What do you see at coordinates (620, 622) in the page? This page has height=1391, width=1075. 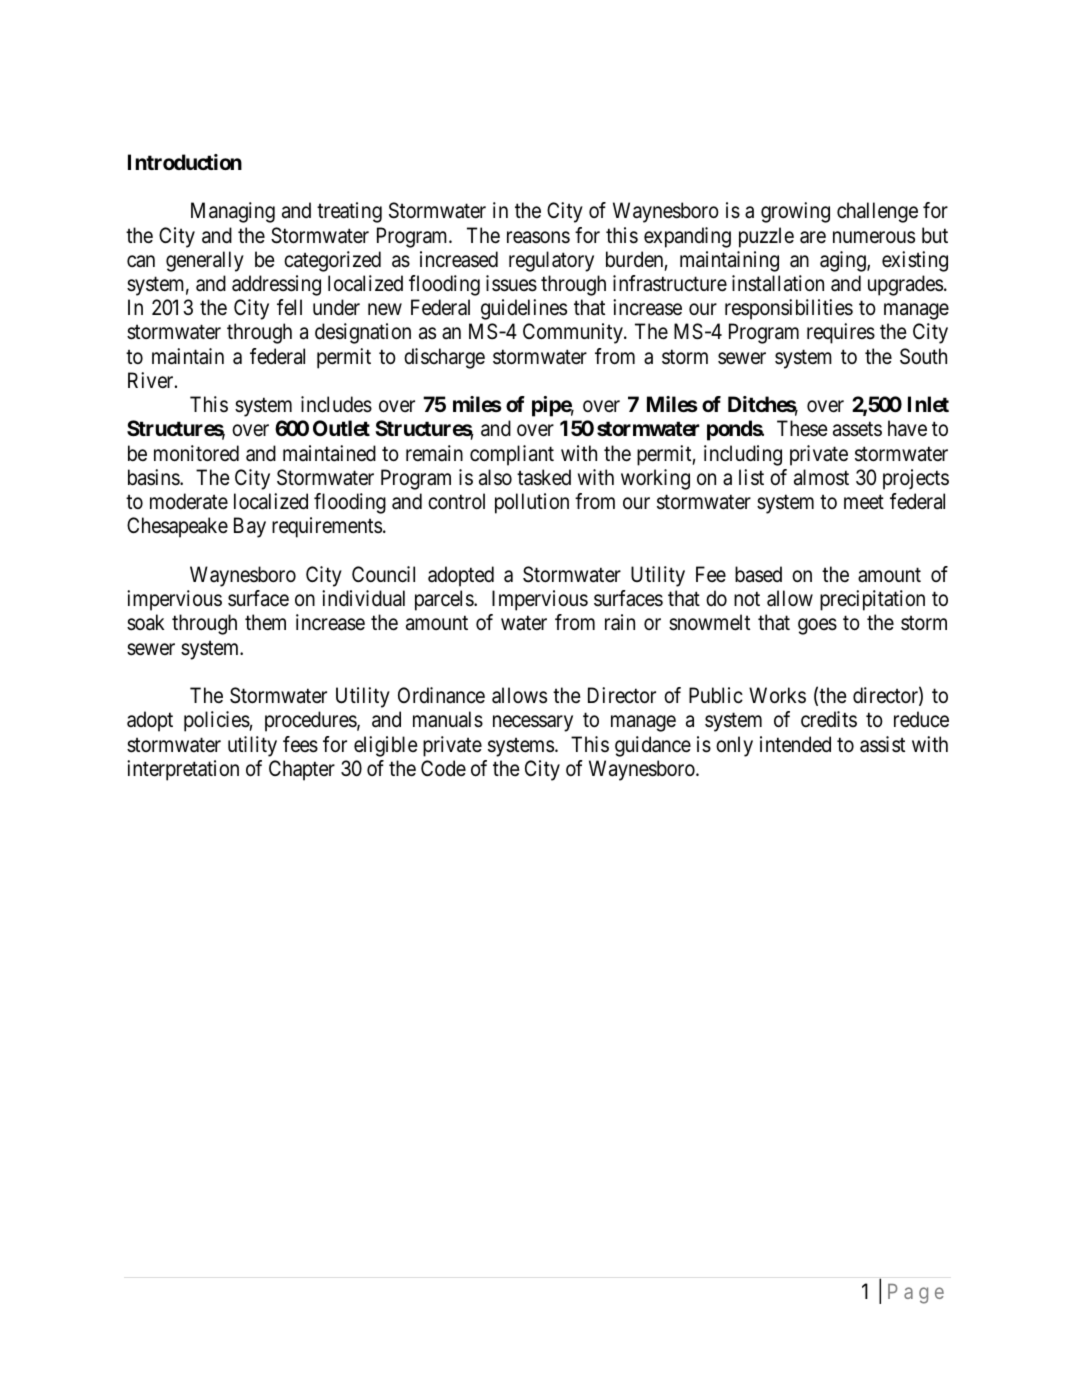 I see `rain` at bounding box center [620, 622].
